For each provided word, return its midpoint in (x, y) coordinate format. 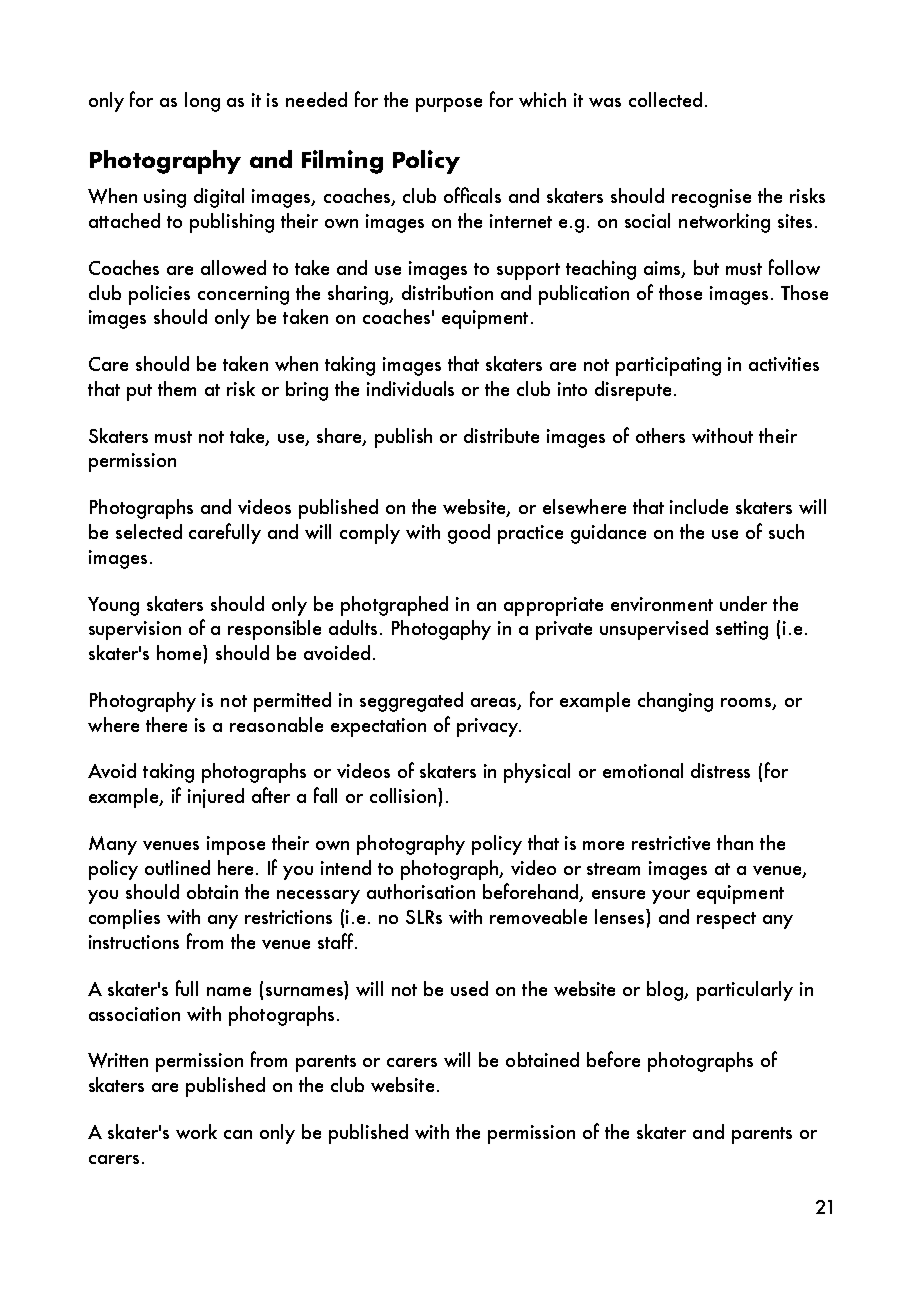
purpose (449, 105)
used (469, 988)
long (202, 102)
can (238, 1134)
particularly (745, 991)
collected (665, 99)
